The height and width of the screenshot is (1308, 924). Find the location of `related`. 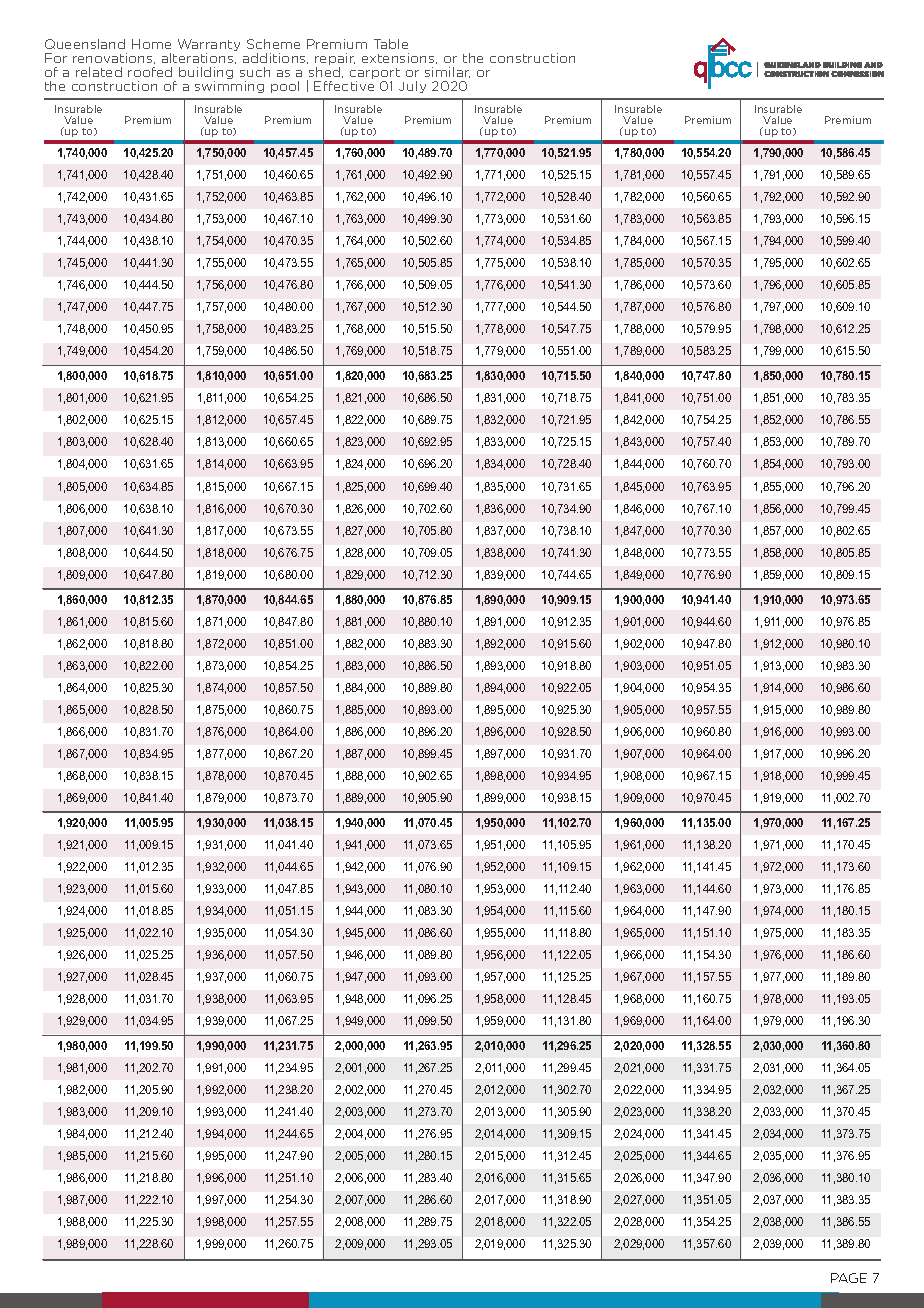

related is located at coordinates (99, 72).
